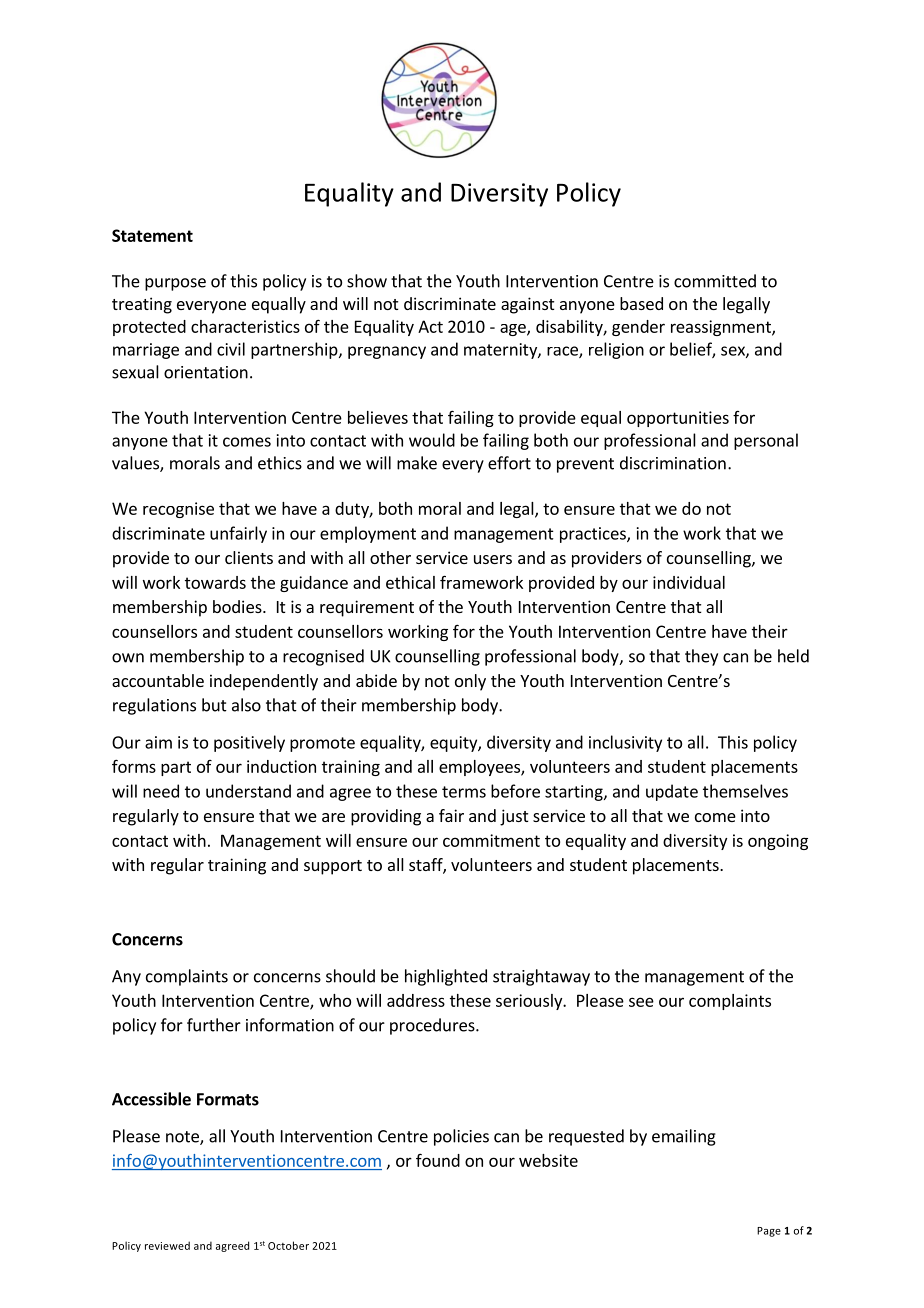  Describe the element at coordinates (745, 791) in the screenshot. I see `themselves` at that location.
